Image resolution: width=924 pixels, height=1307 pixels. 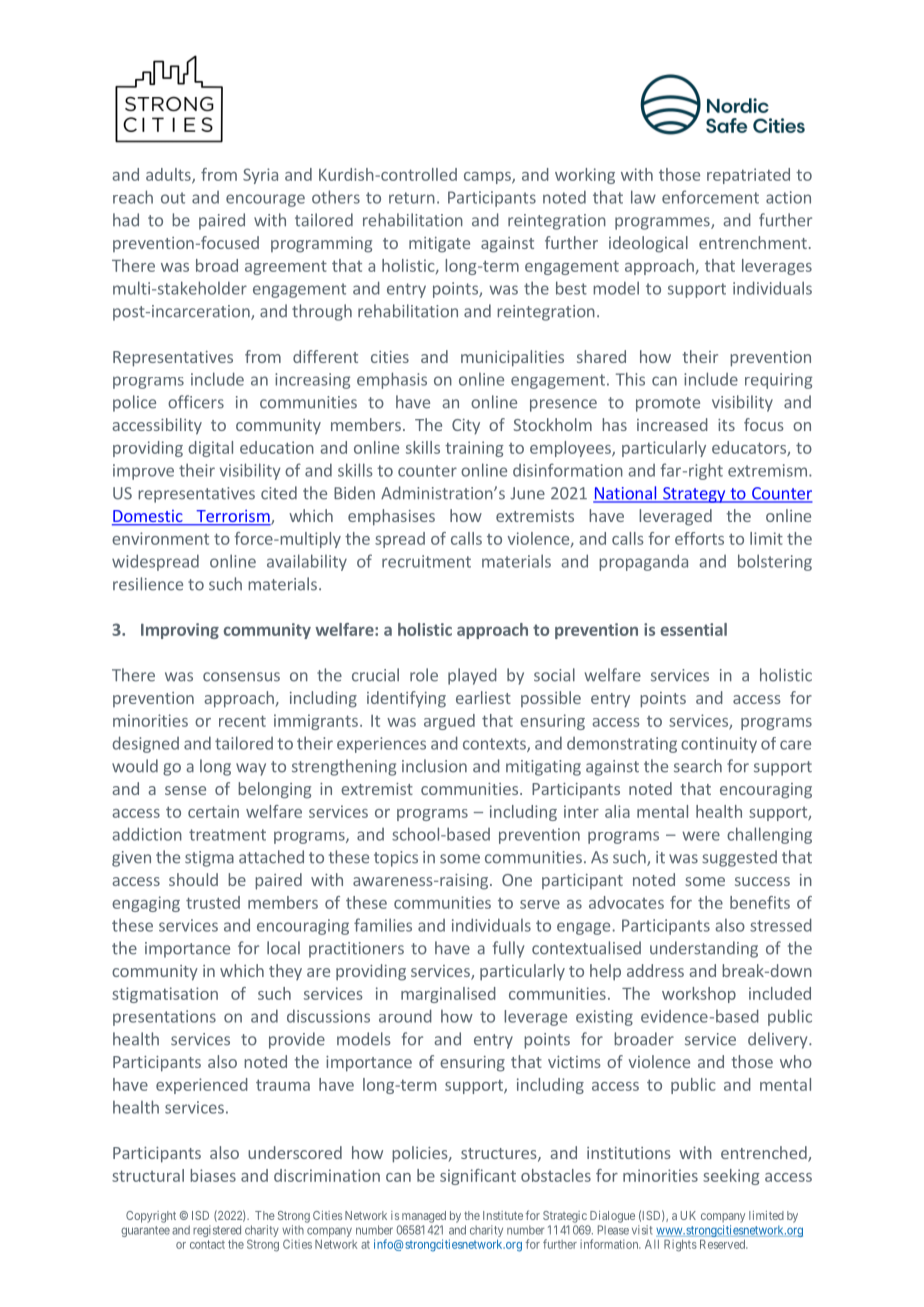 What do you see at coordinates (173, 198) in the page?
I see `out` at bounding box center [173, 198].
